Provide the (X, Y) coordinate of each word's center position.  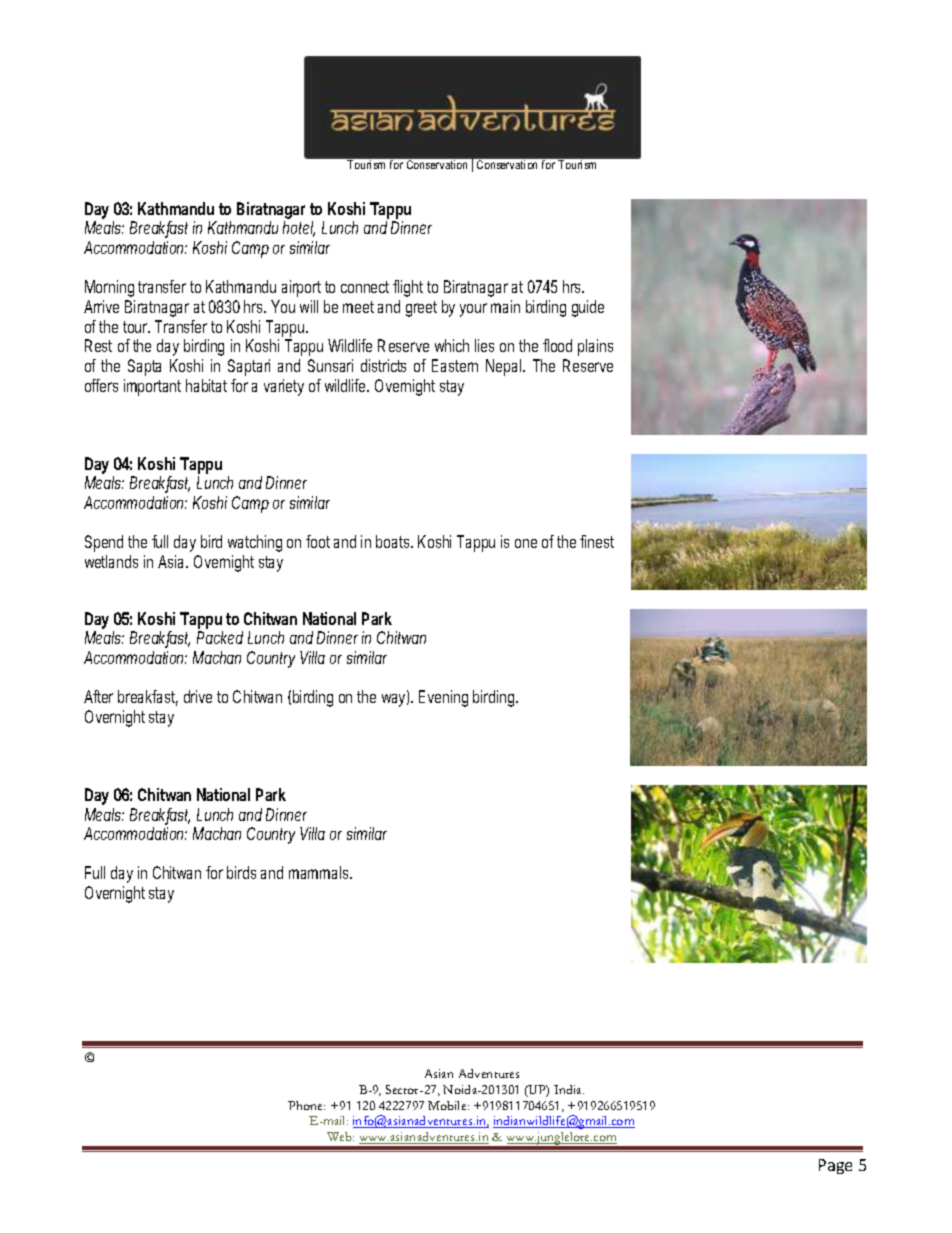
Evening (443, 698)
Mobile (448, 1105)
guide (588, 308)
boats (394, 541)
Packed (220, 637)
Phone (306, 1105)
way (395, 699)
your (473, 310)
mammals (320, 872)
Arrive (101, 306)
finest (597, 541)
